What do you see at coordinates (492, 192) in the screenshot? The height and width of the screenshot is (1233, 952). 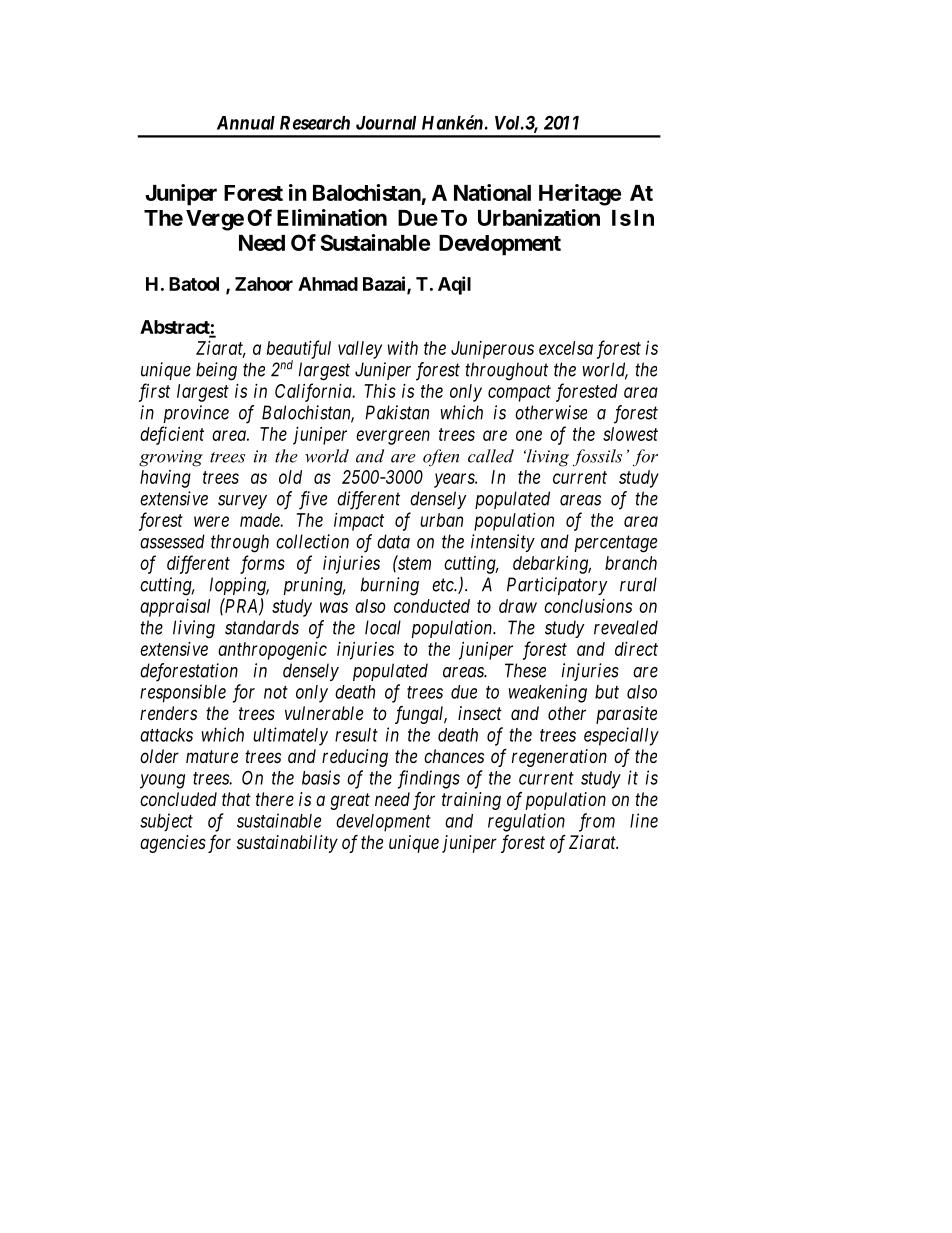 I see `National` at bounding box center [492, 192].
